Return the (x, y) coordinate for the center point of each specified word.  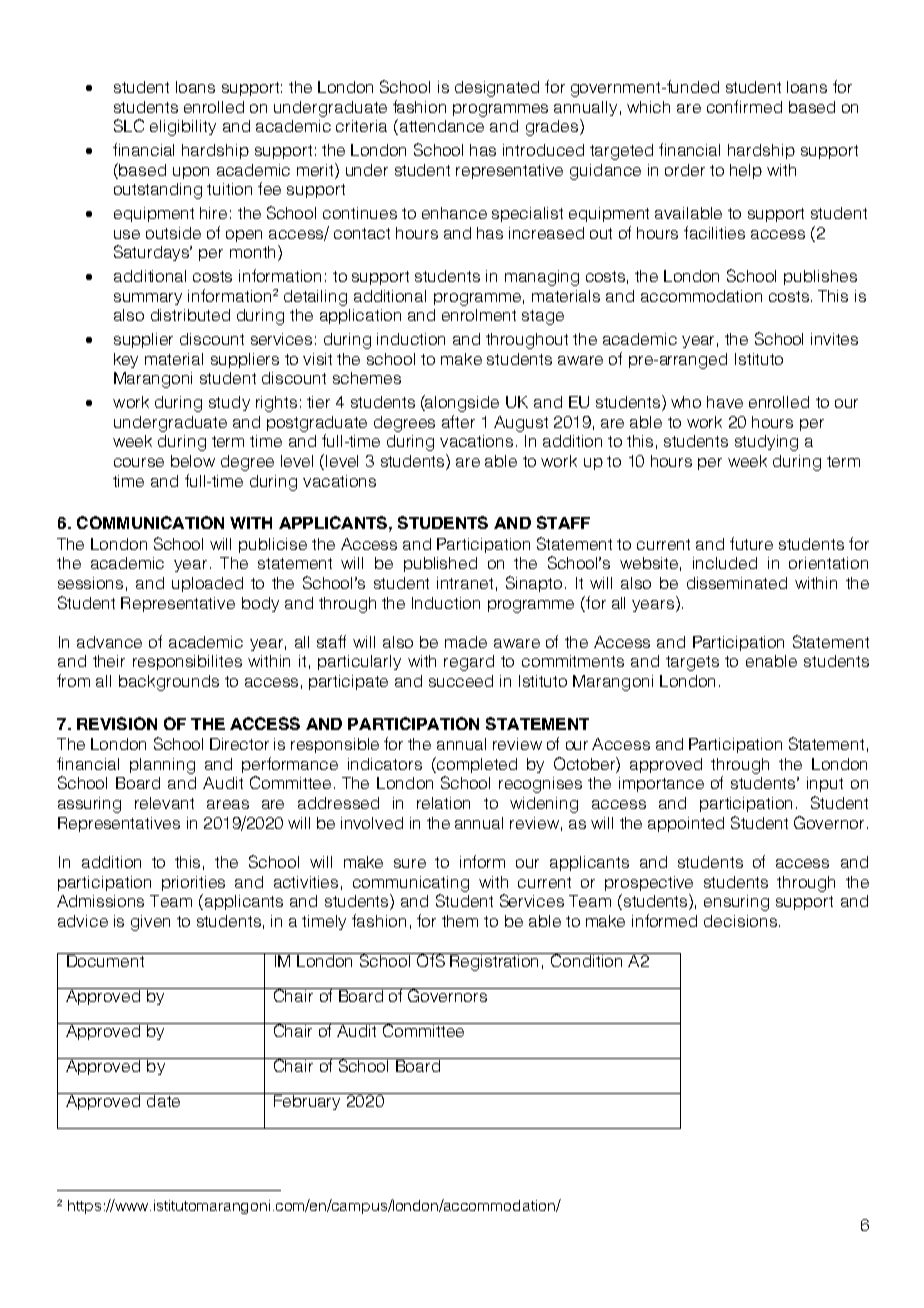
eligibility (183, 128)
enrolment (479, 315)
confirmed (744, 106)
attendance (440, 127)
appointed (686, 824)
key (126, 360)
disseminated (737, 583)
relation (443, 803)
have (725, 402)
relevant (164, 803)
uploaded (207, 584)
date (163, 1100)
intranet (465, 583)
